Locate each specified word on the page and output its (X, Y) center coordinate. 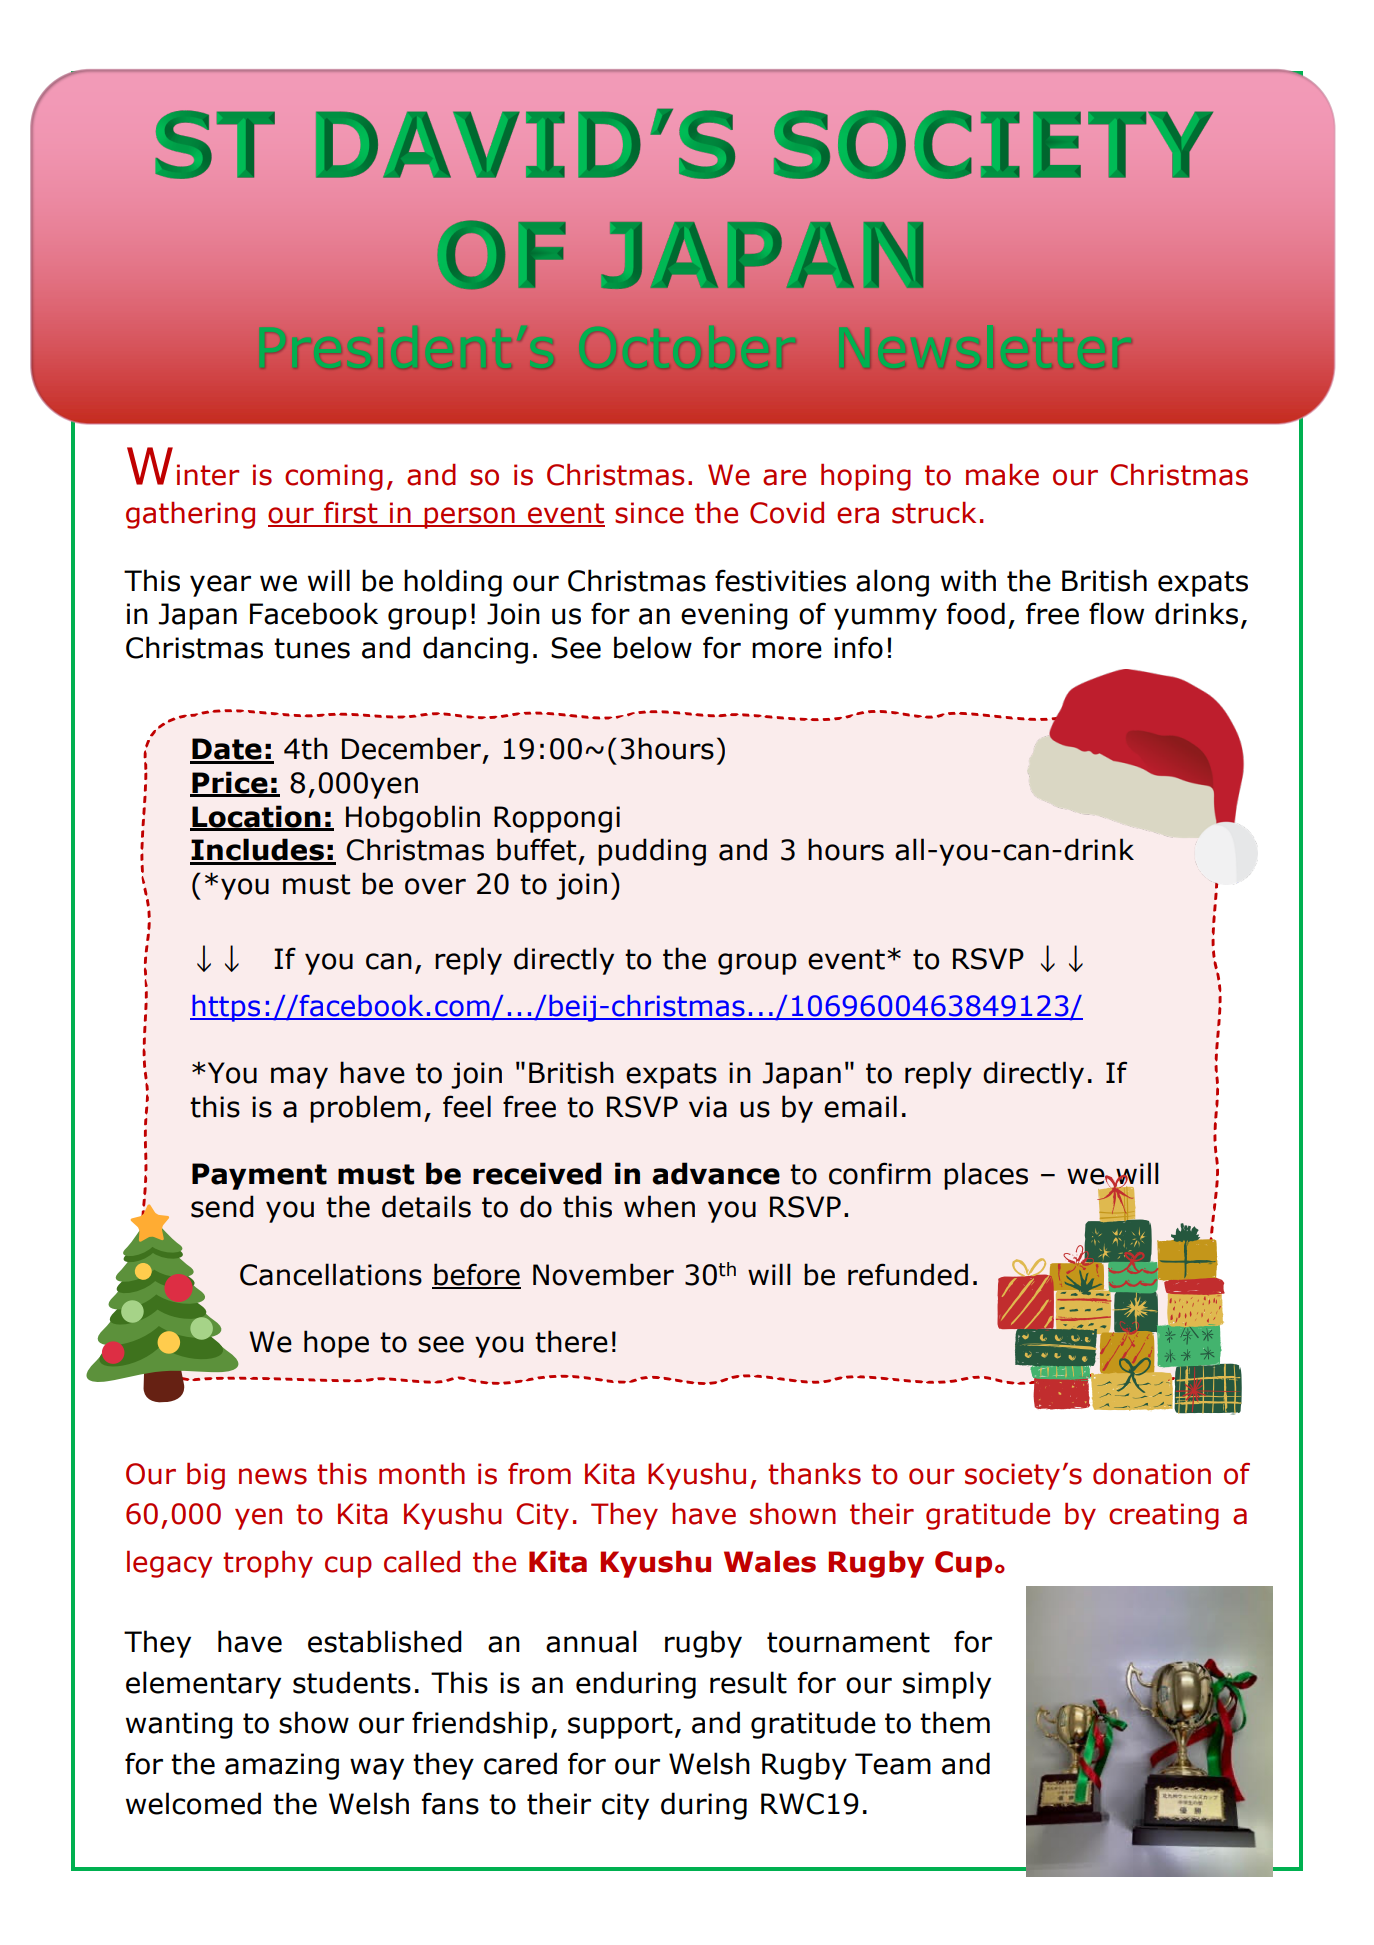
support (620, 1726)
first (351, 514)
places (986, 1176)
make (1002, 475)
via (708, 1107)
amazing (282, 1766)
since (649, 513)
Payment (259, 1176)
